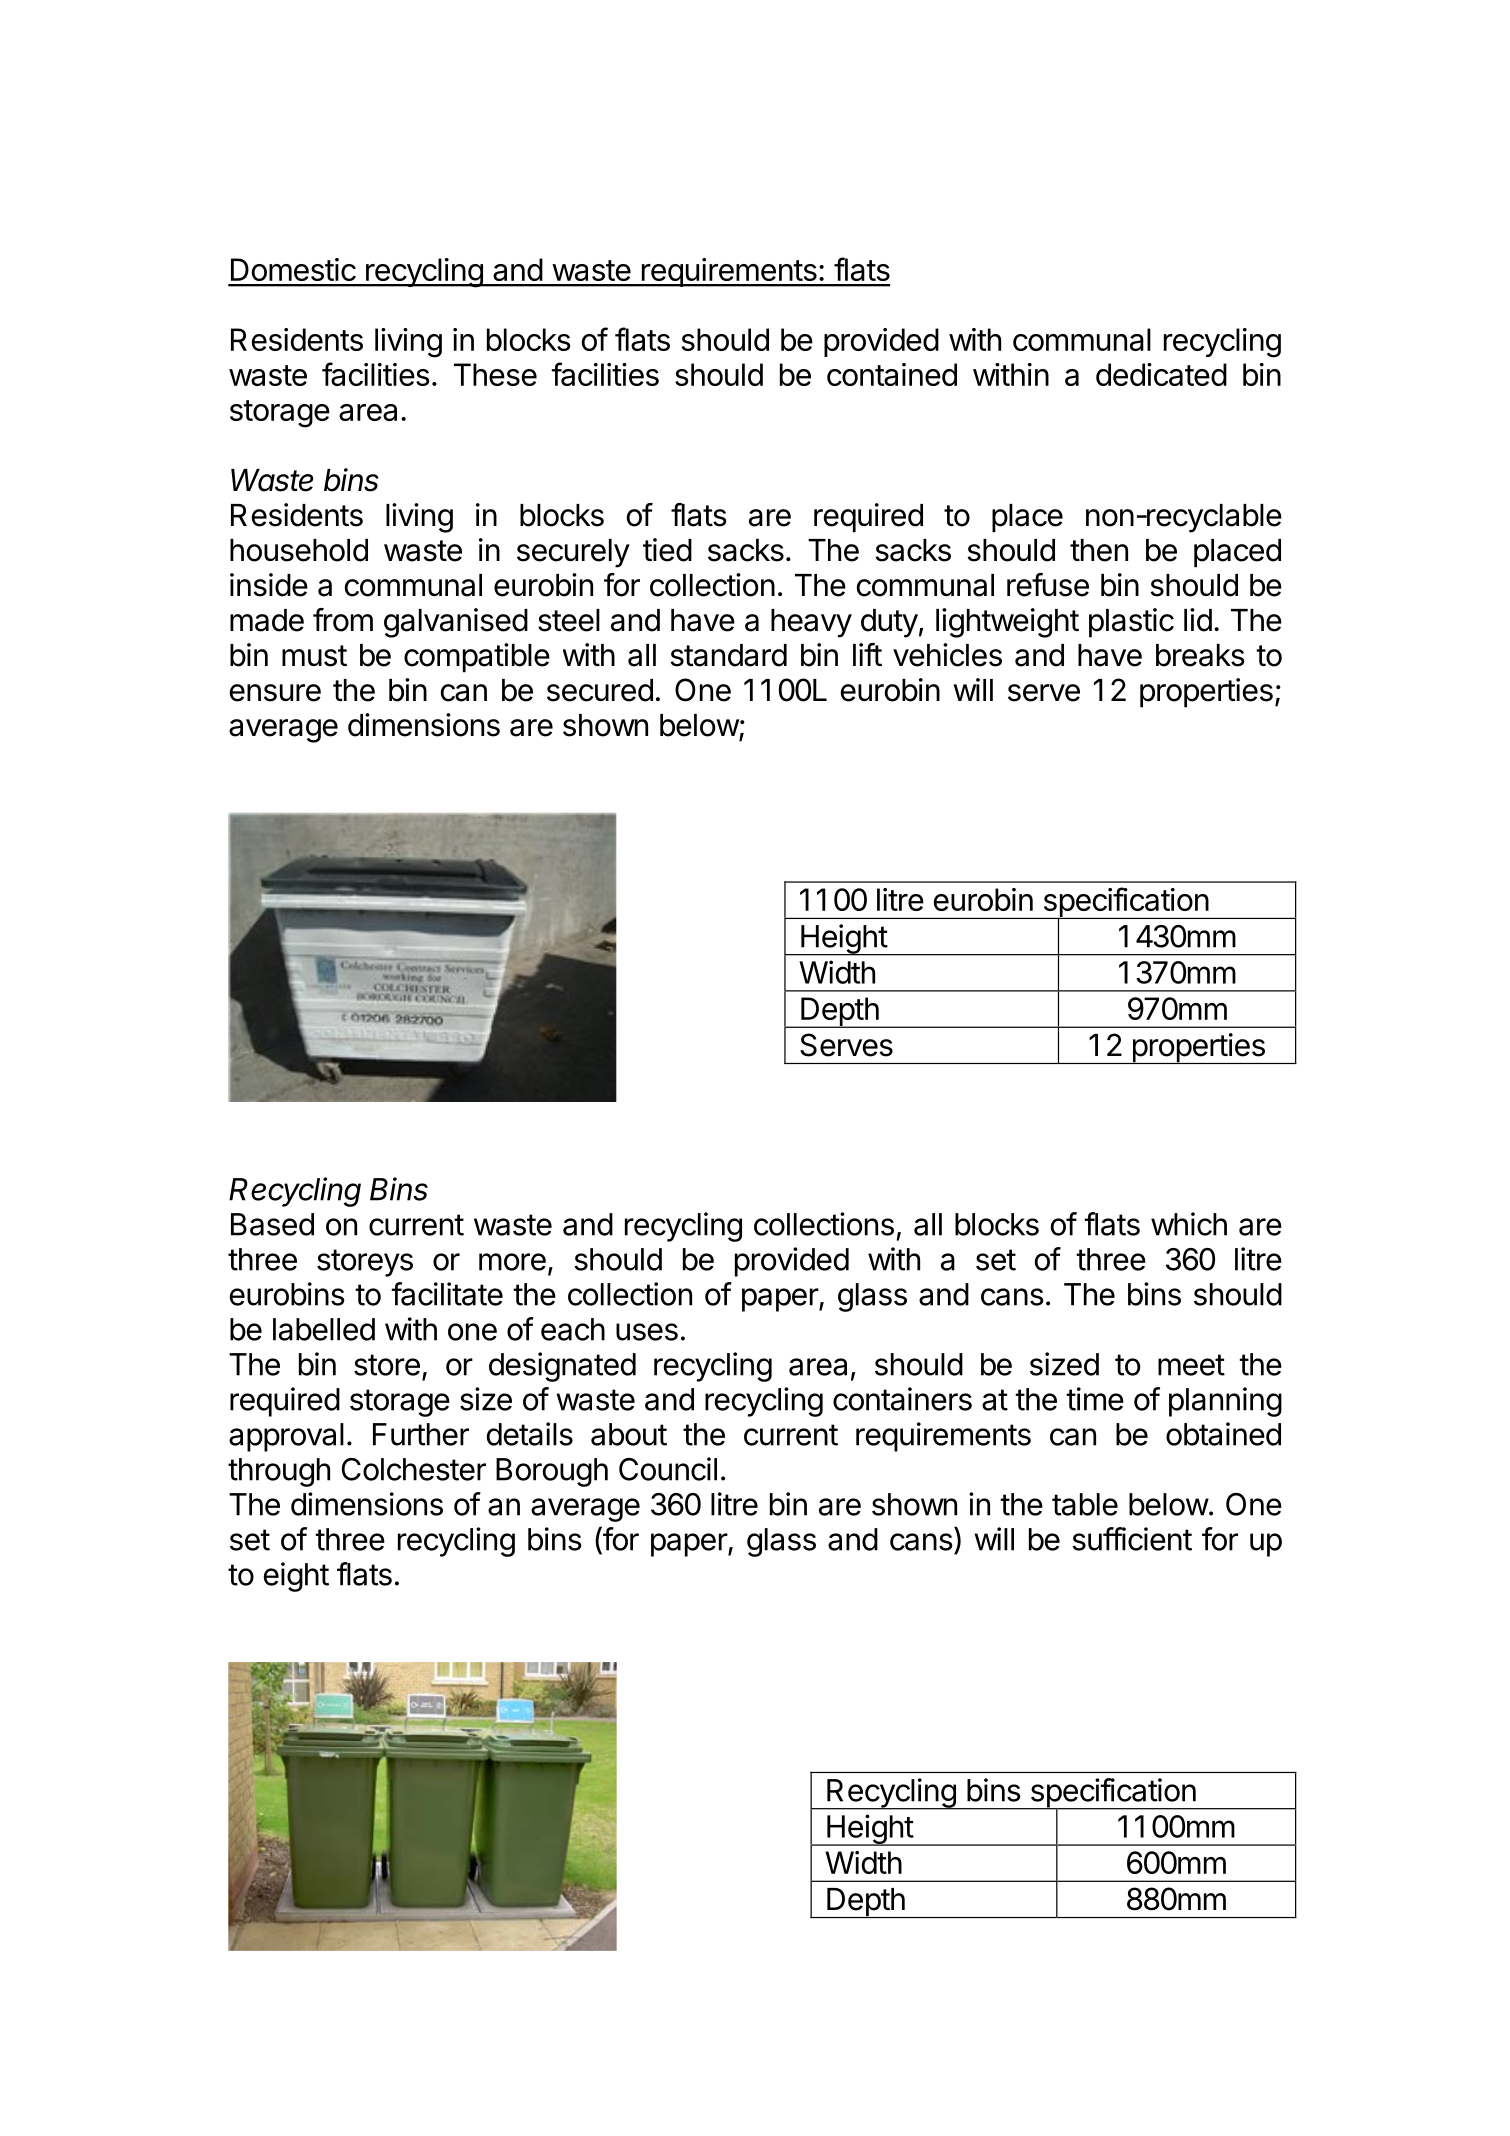 This document has width=1510, height=2136. I want to click on These, so click(495, 374).
